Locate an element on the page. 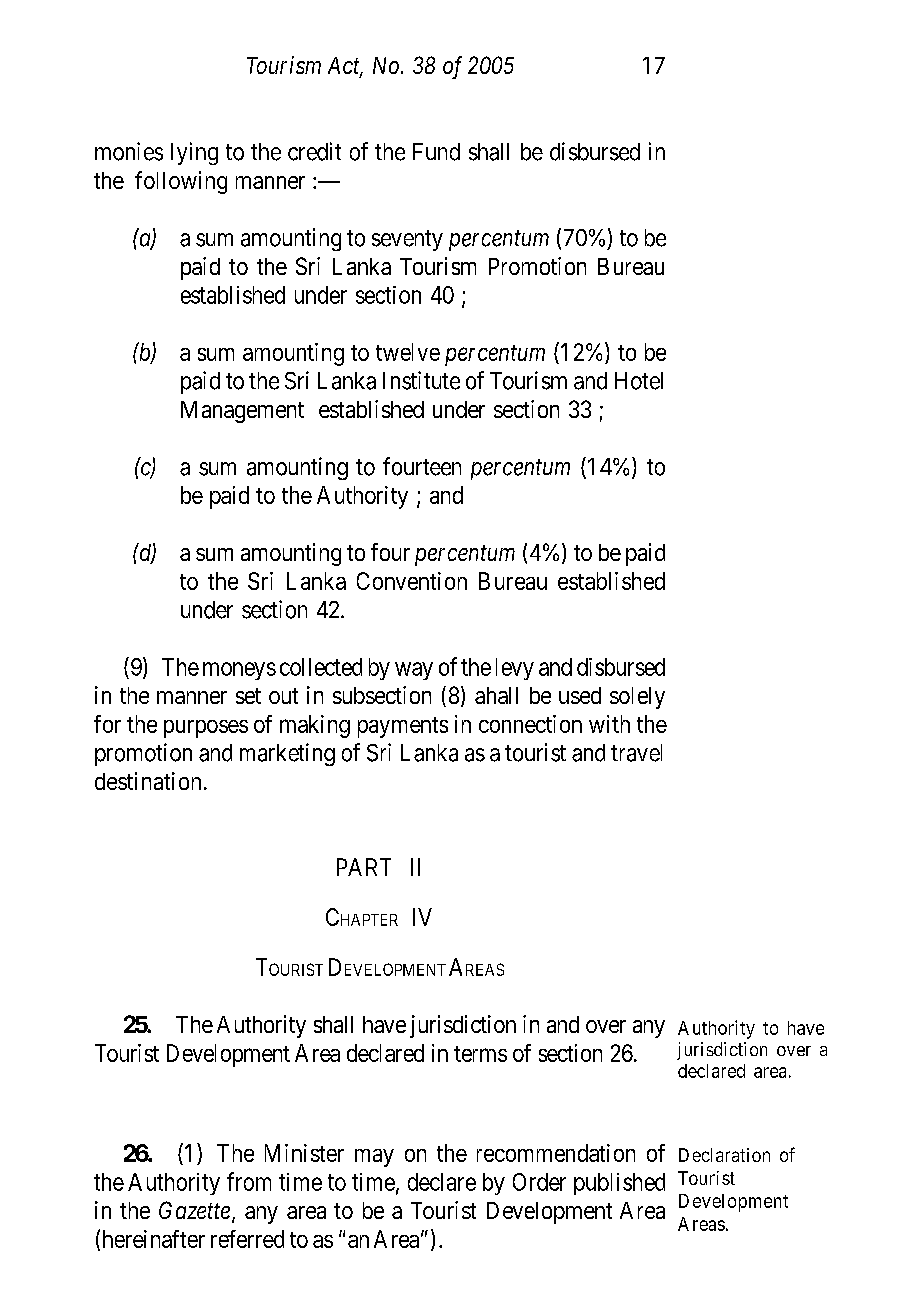  PART is located at coordinates (364, 867).
